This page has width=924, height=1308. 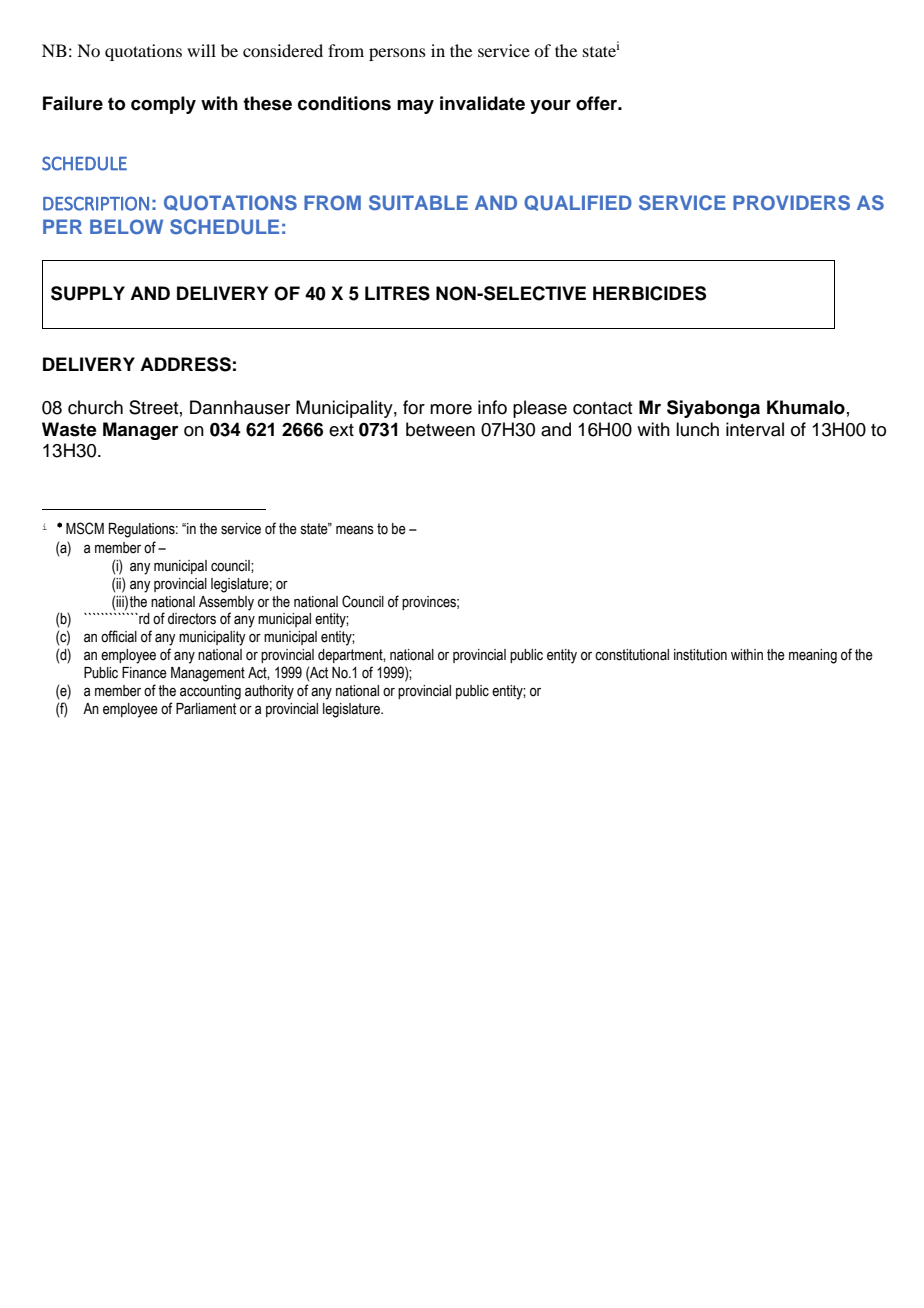 What do you see at coordinates (96, 203) in the page?
I see `DESCRIPTION` at bounding box center [96, 203].
